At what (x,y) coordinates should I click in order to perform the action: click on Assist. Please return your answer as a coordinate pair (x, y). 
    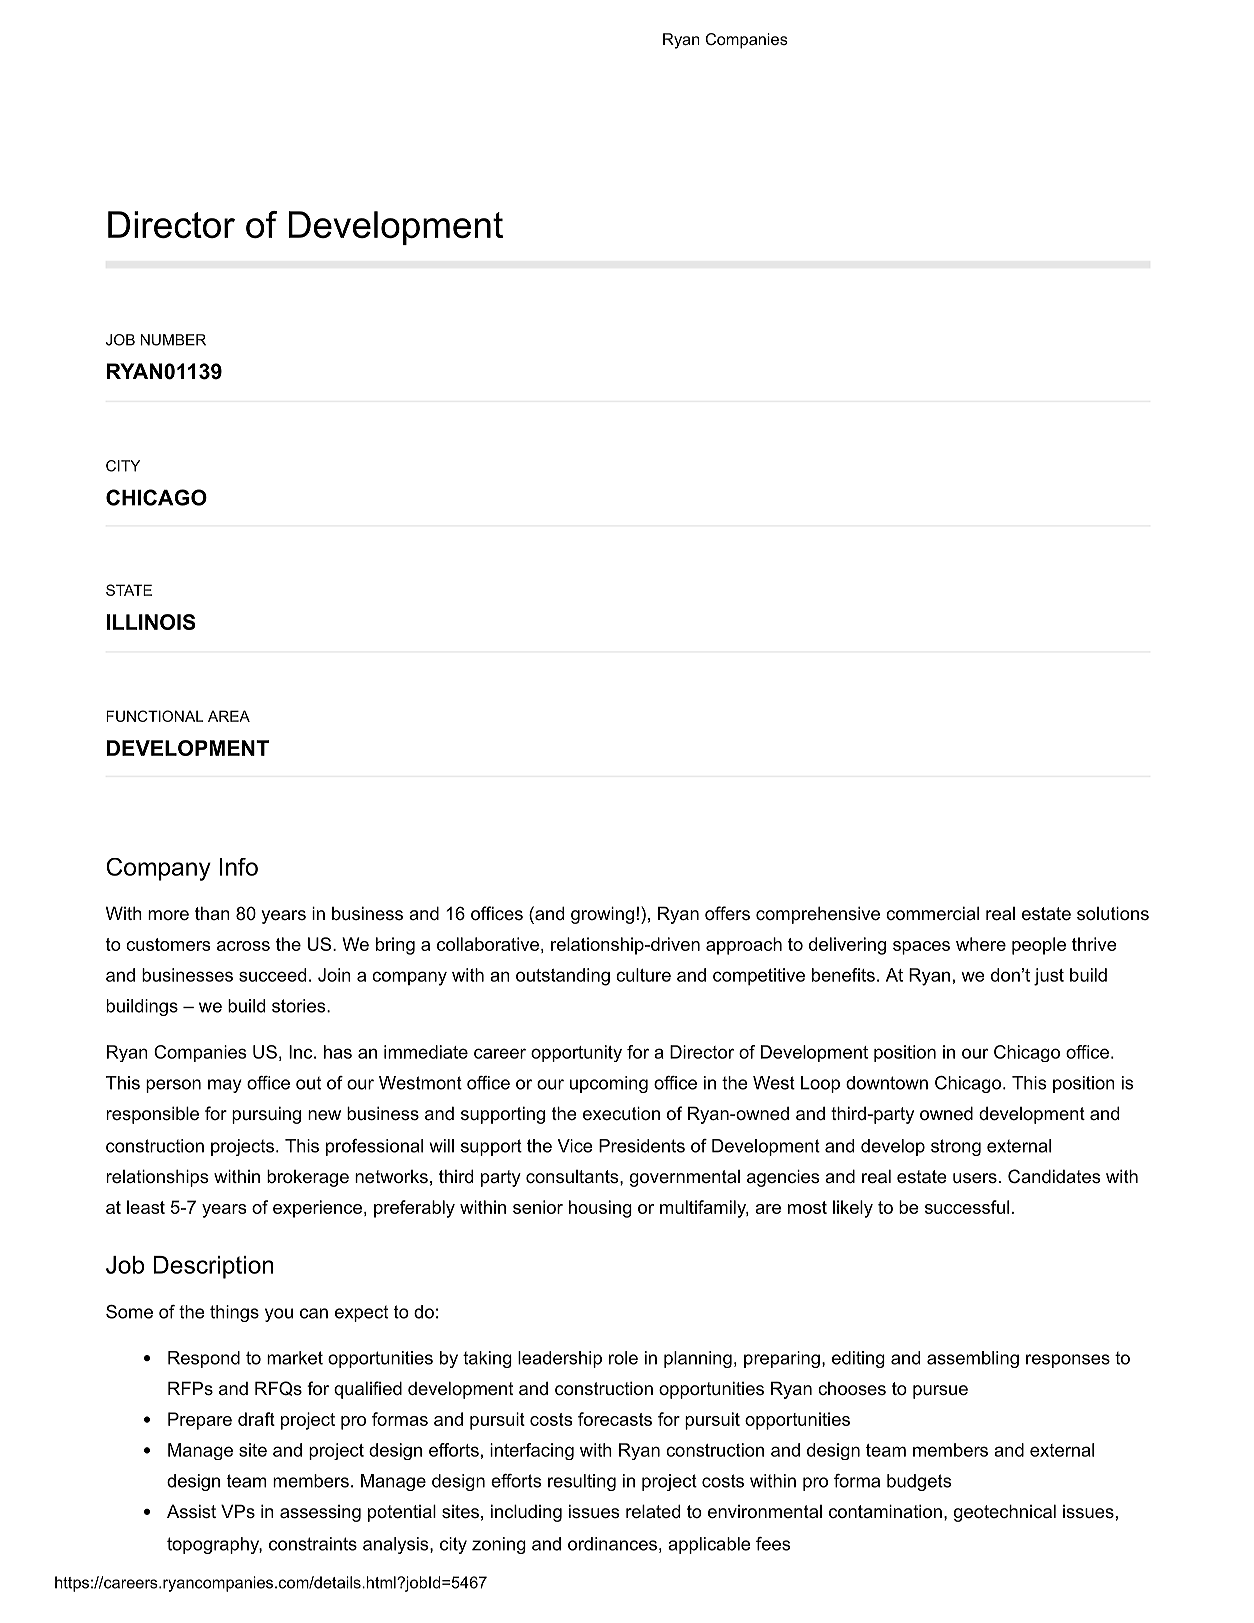
    Looking at the image, I should click on (191, 1511).
